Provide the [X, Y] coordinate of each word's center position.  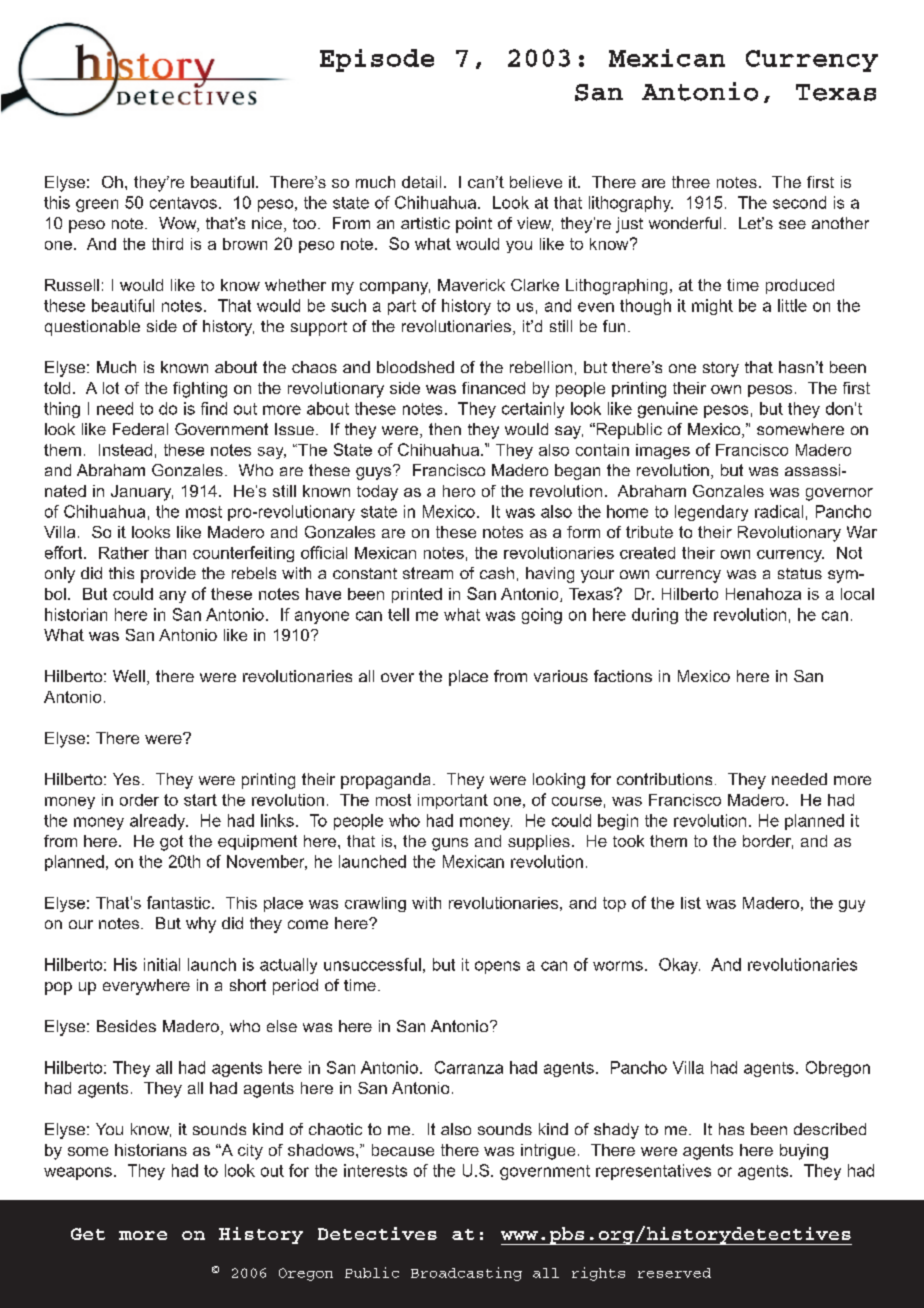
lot [111, 388]
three [691, 182]
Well [129, 676]
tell [398, 614]
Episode [377, 60]
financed [493, 388]
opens [497, 967]
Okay [679, 966]
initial [162, 964]
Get [88, 1234]
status [800, 573]
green [97, 205]
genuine [668, 410]
